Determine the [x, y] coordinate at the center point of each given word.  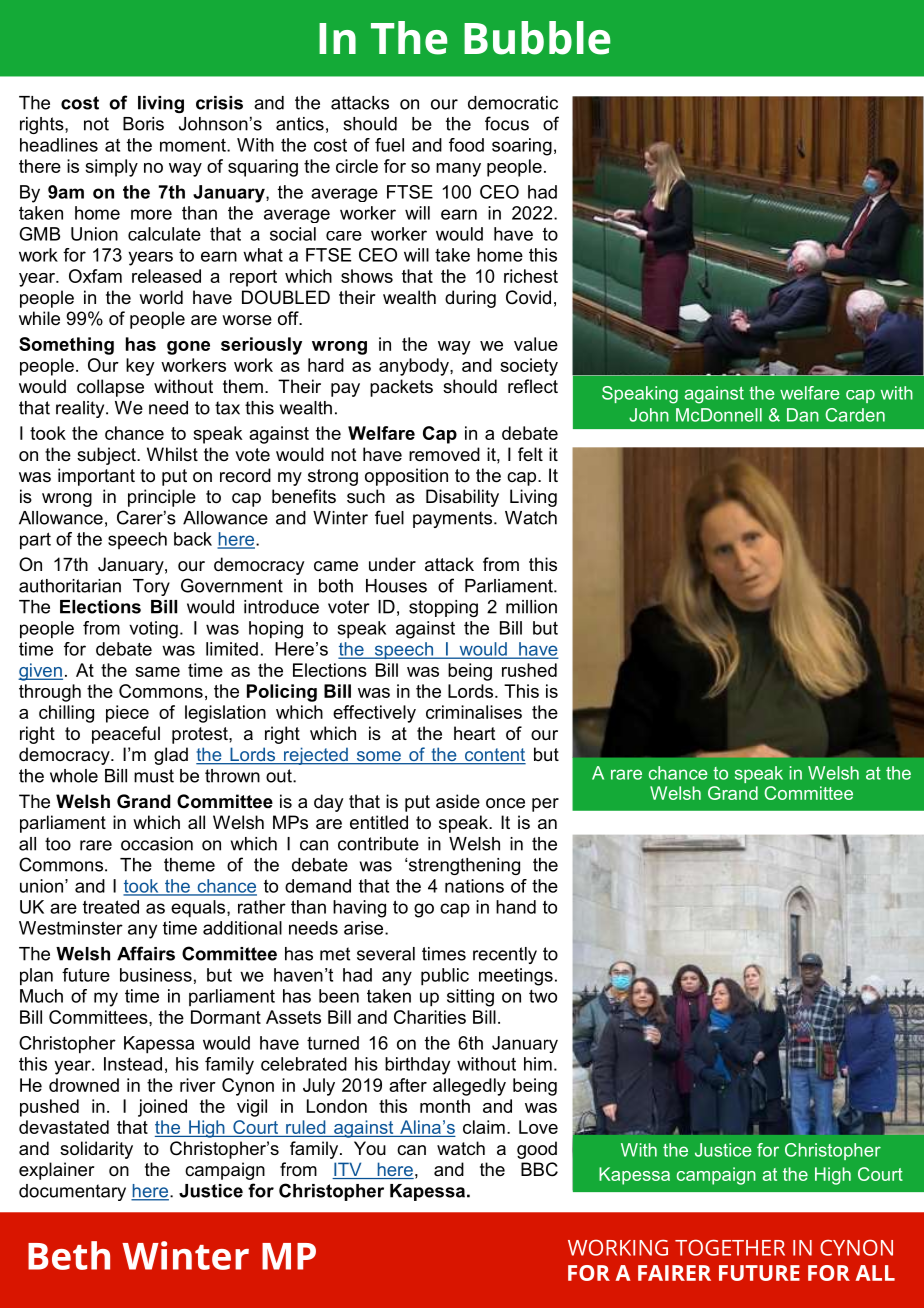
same [157, 672]
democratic [513, 103]
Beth [69, 1255]
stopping [443, 608]
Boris [143, 124]
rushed [529, 670]
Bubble [537, 38]
